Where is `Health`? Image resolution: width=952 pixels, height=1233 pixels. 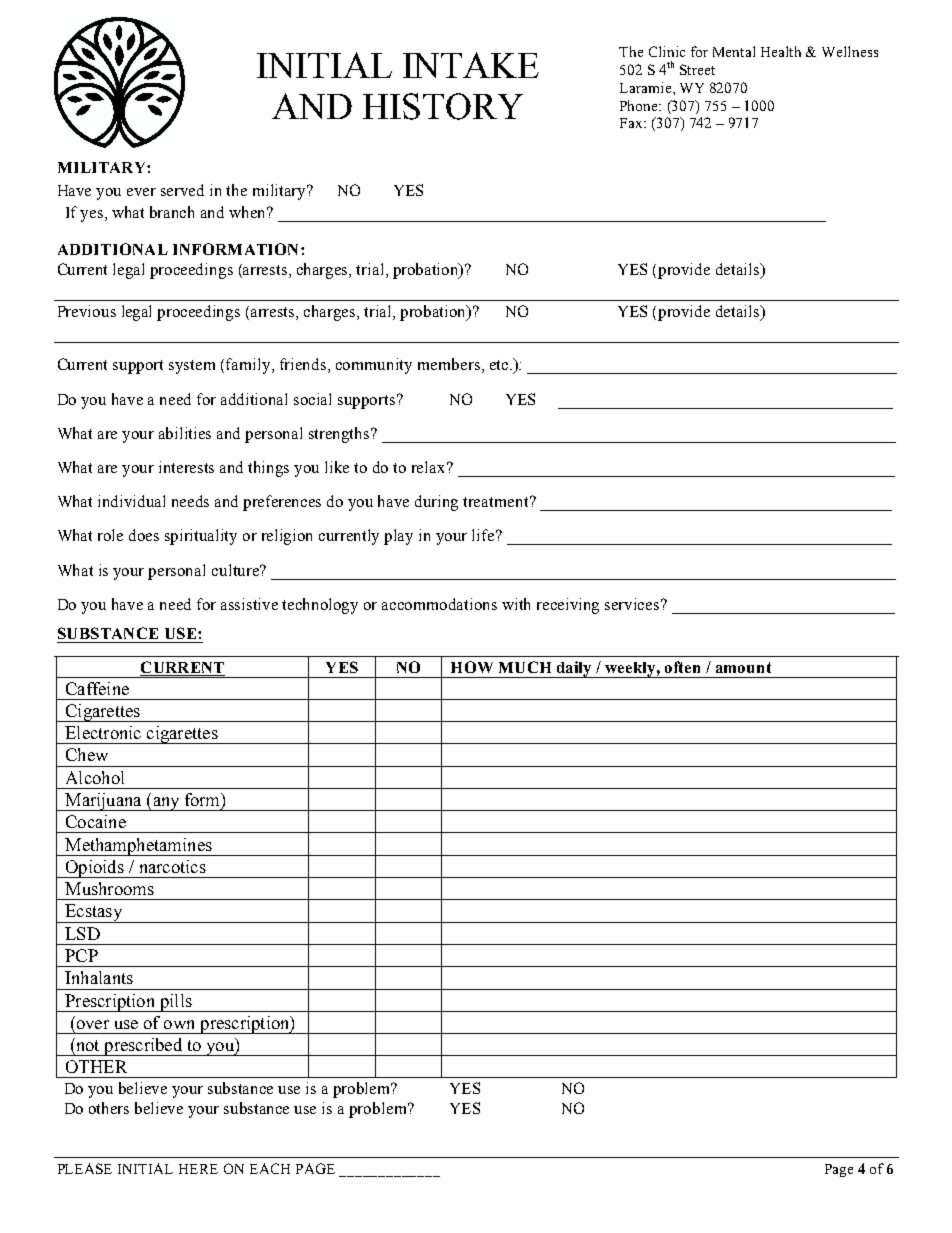
Health is located at coordinates (781, 51).
